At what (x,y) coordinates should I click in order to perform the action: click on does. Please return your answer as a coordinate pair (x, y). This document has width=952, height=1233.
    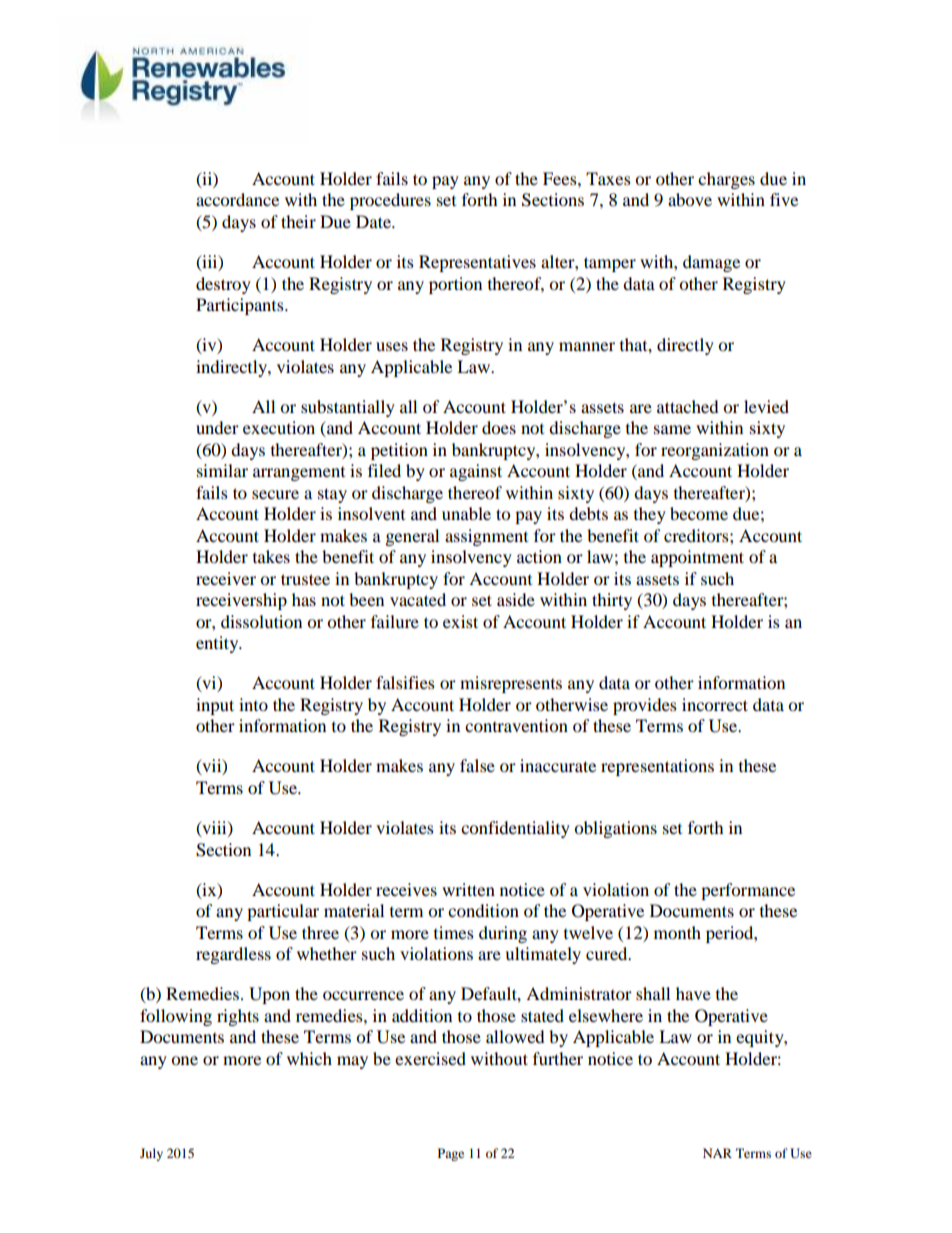
    Looking at the image, I should click on (499, 427).
